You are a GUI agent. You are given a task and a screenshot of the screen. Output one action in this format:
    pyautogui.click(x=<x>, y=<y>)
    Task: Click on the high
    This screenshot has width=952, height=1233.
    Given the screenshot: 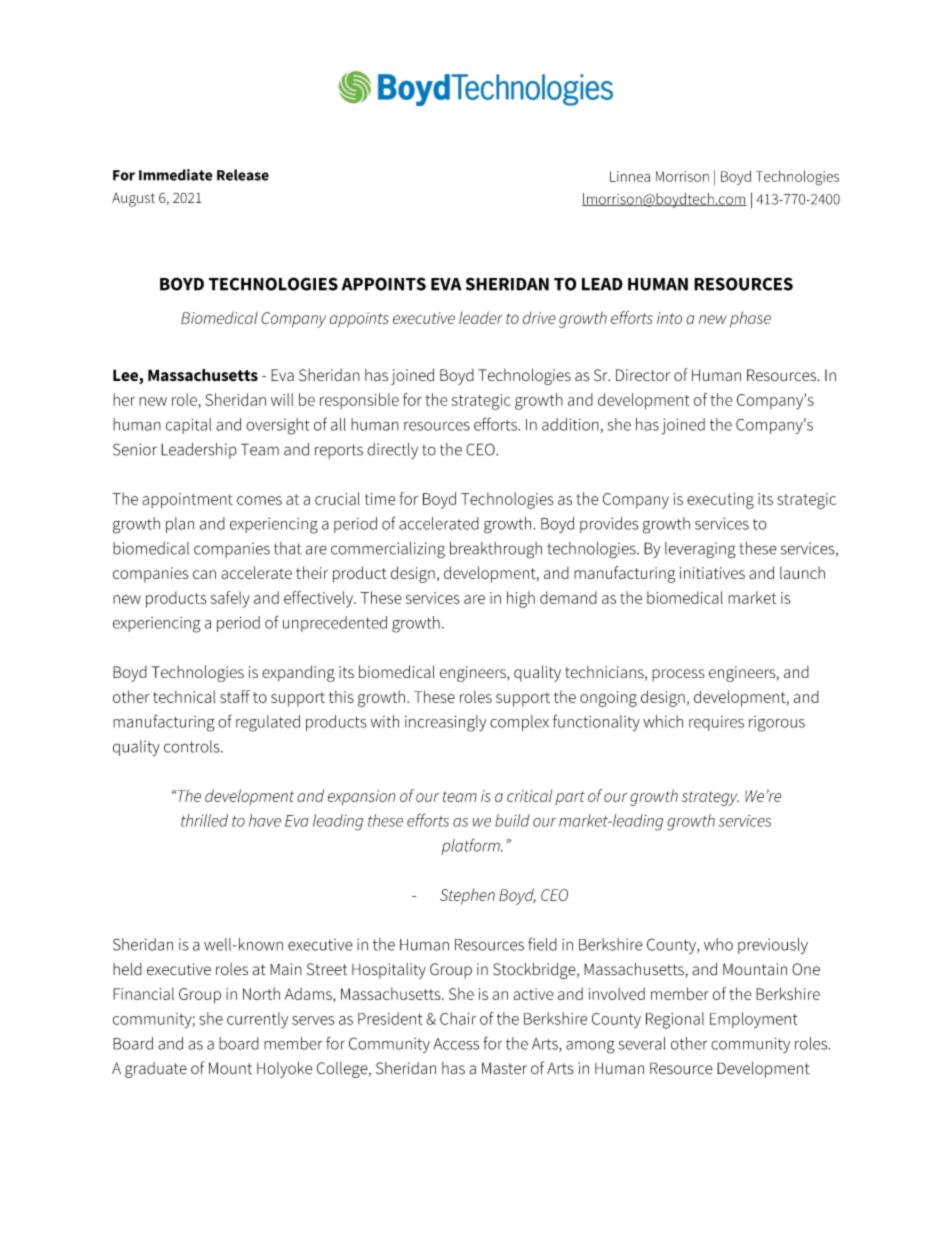 What is the action you would take?
    pyautogui.click(x=521, y=599)
